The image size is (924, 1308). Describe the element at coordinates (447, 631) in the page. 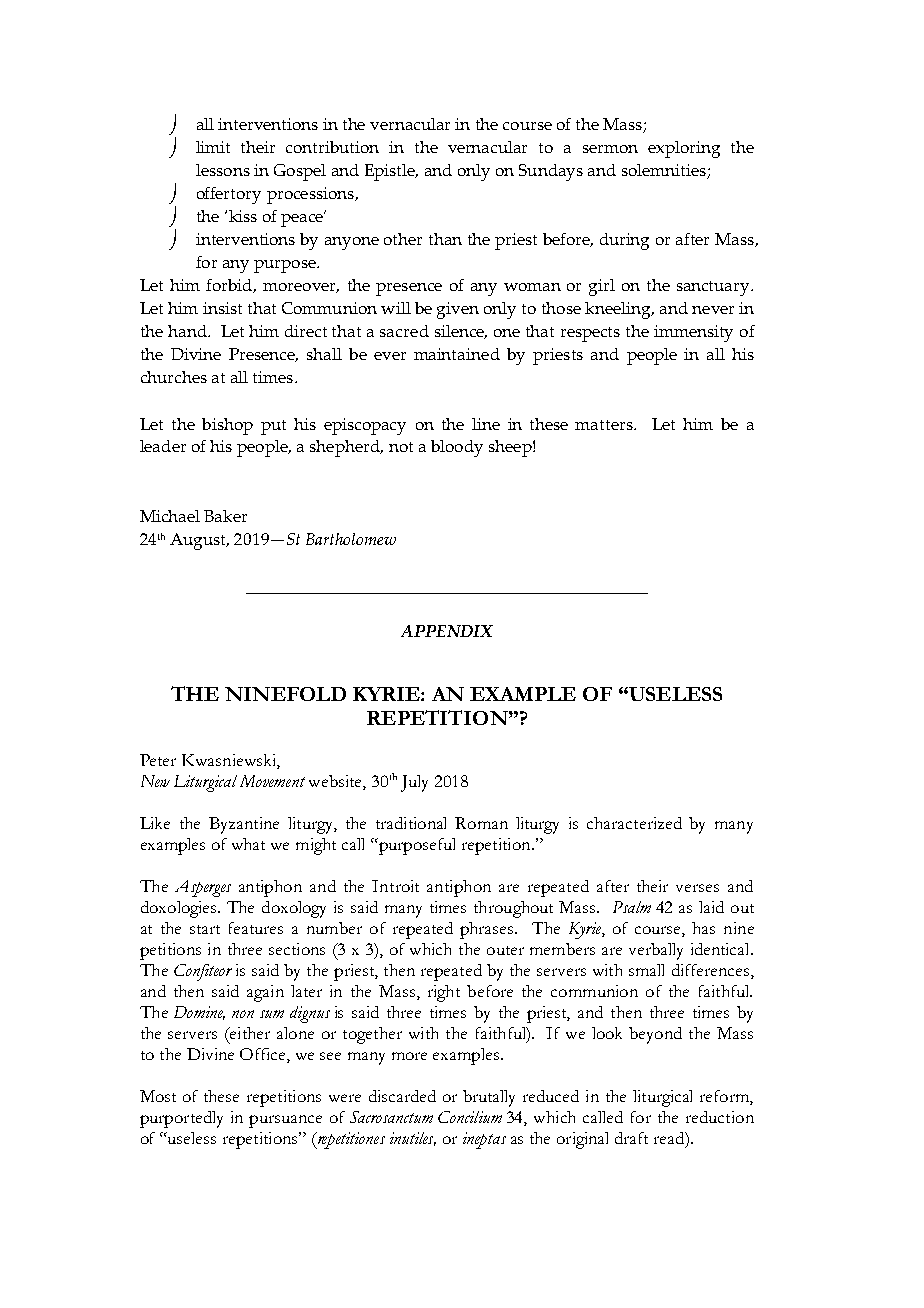

I see `APPENDIX` at that location.
